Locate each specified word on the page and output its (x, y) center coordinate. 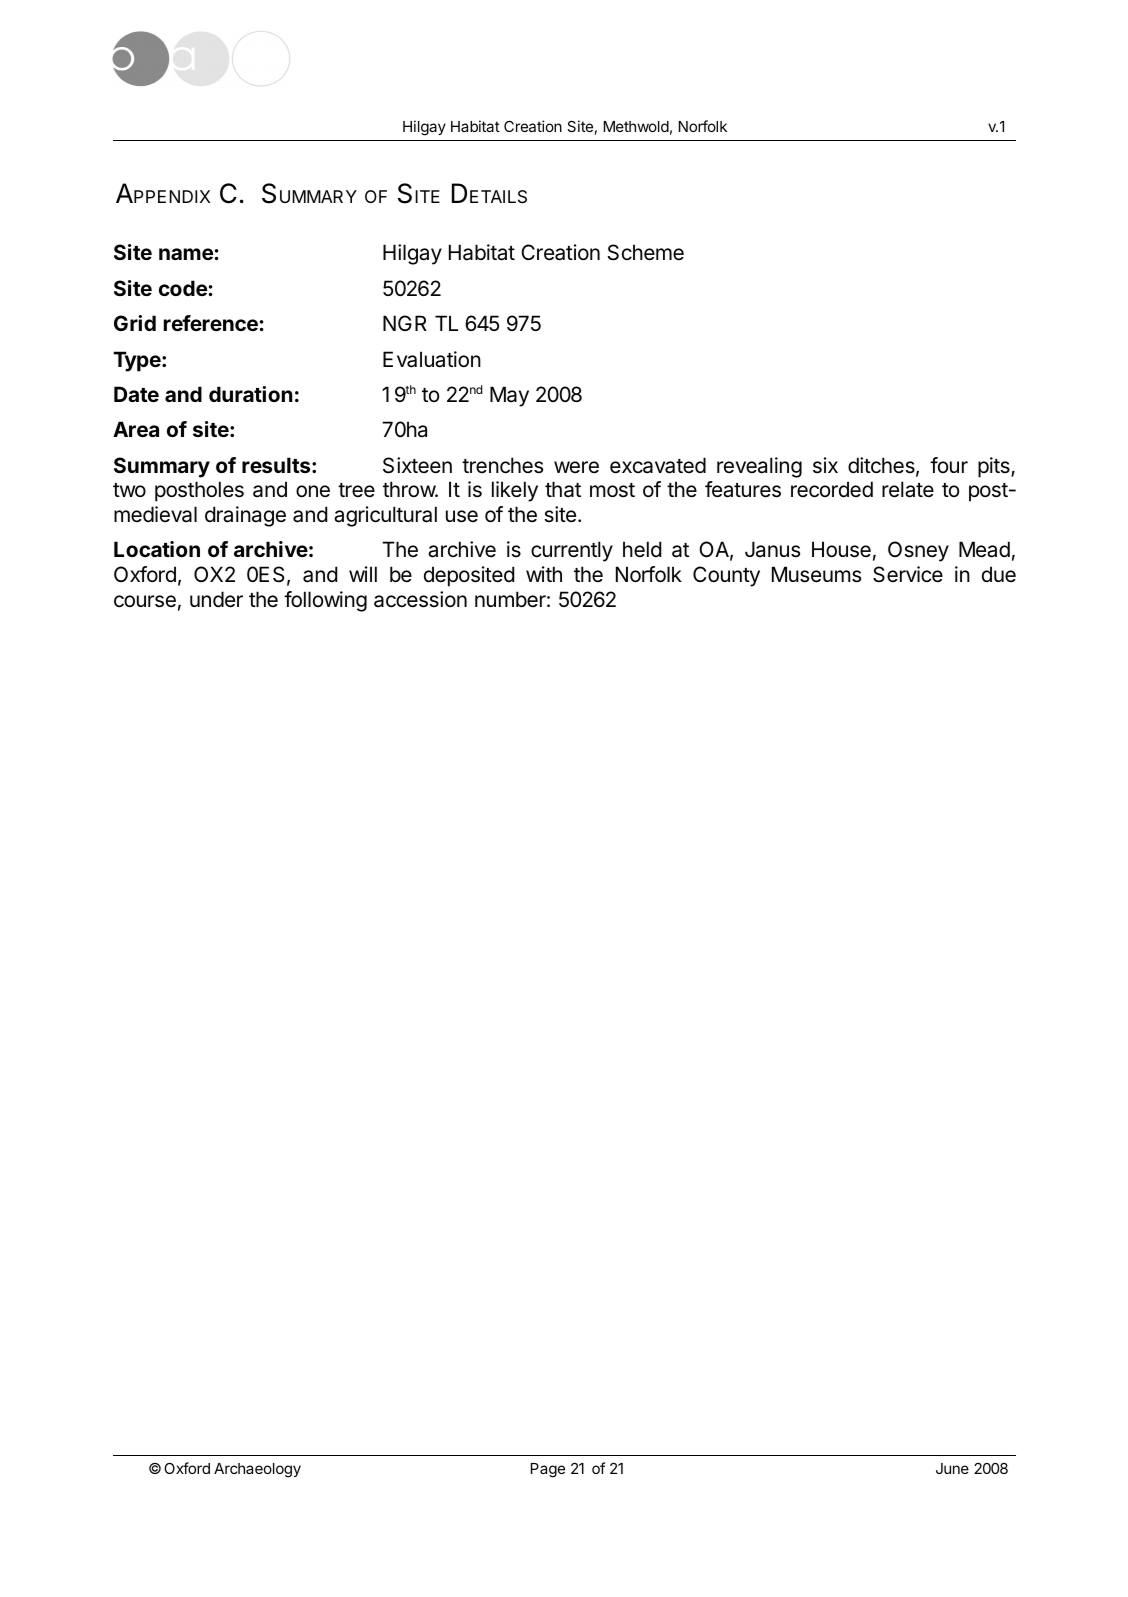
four (949, 465)
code (183, 288)
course (145, 601)
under (216, 599)
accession (420, 599)
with (544, 574)
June (952, 1468)
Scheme (646, 252)
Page (548, 1470)
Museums (816, 574)
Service (908, 574)
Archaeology (257, 1470)
